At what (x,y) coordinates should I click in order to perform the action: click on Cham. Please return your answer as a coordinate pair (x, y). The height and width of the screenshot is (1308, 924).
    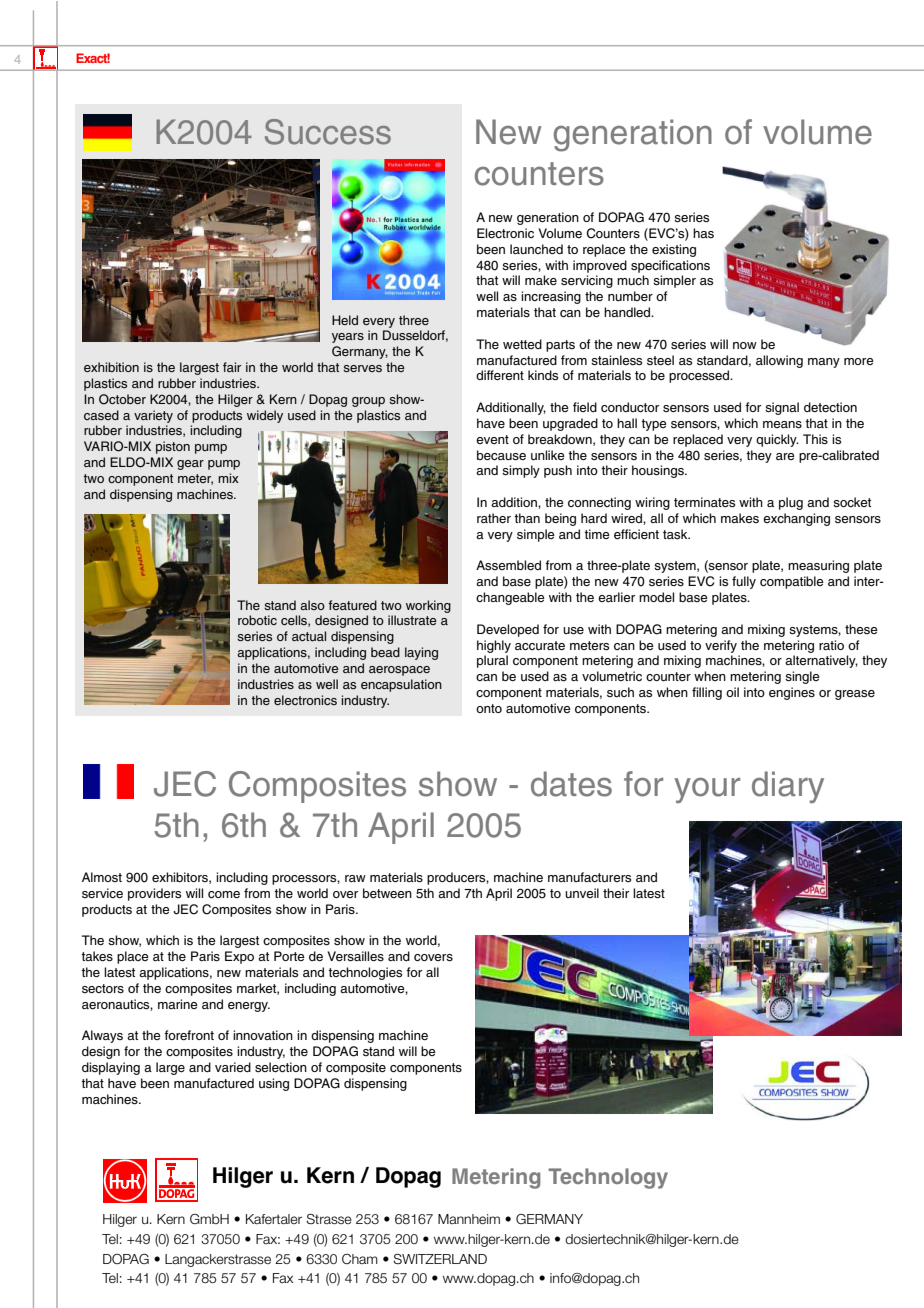
    Looking at the image, I should click on (360, 1259).
